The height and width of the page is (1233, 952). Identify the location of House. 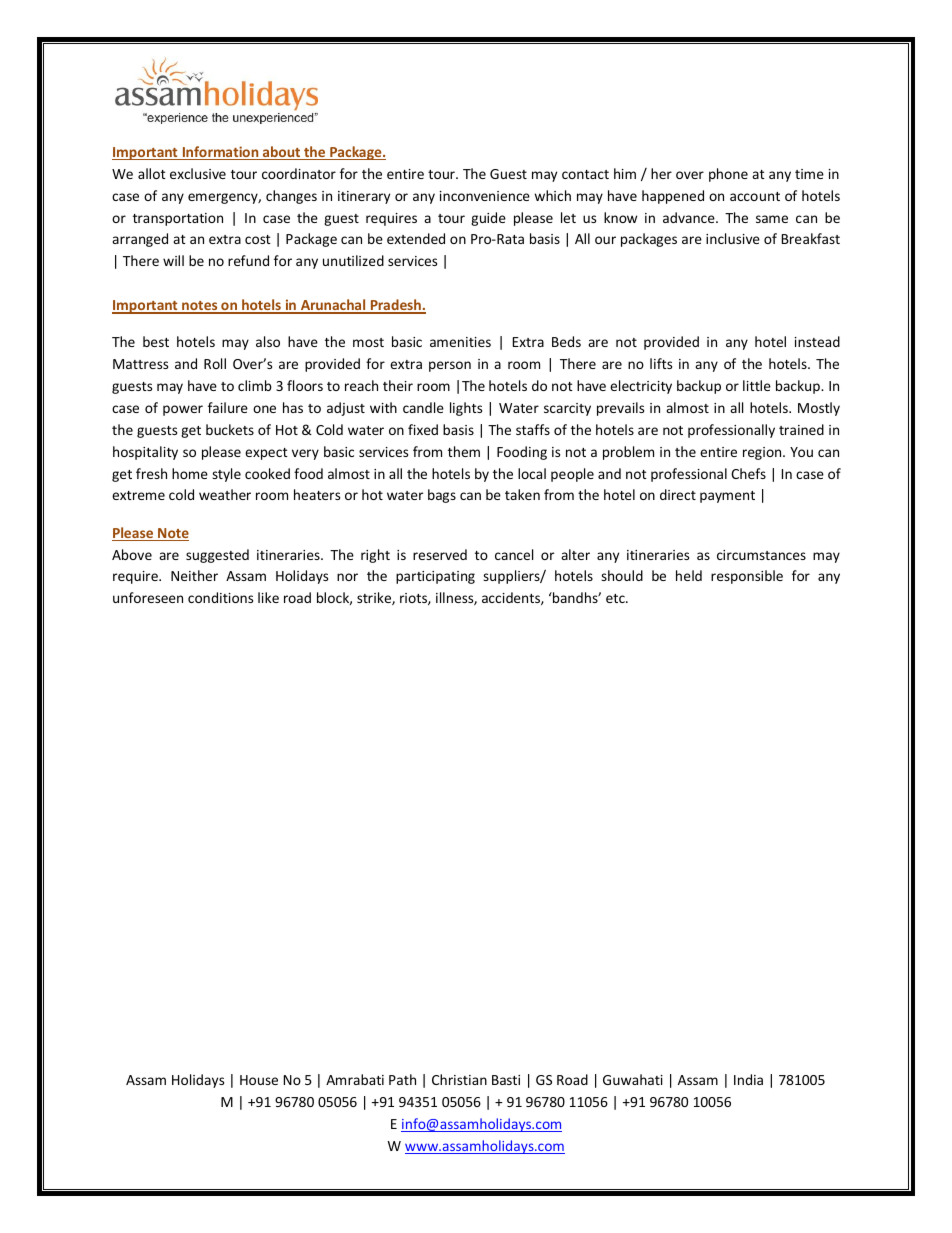
(259, 1080).
